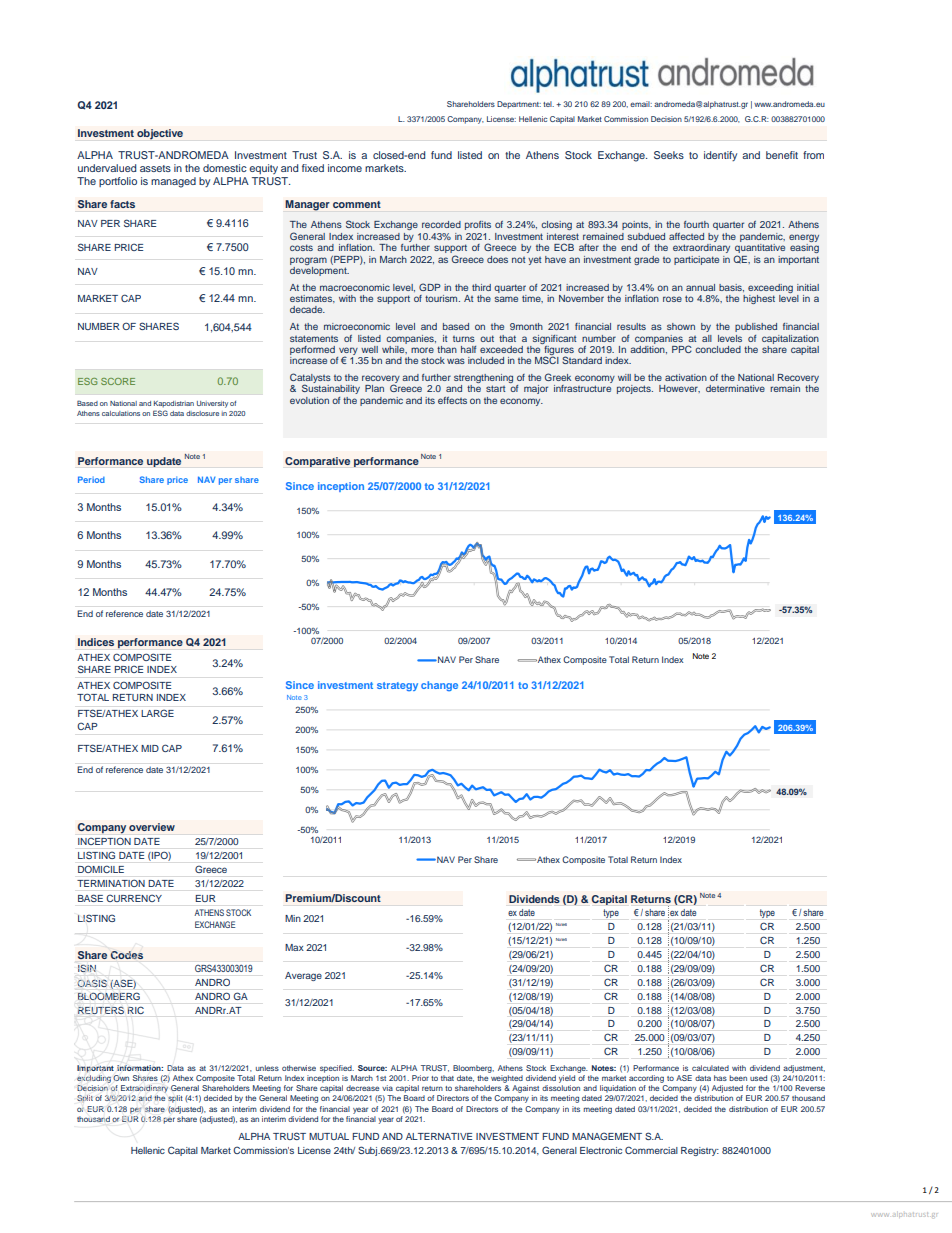 The image size is (952, 1233). Describe the element at coordinates (94, 1079) in the screenshot. I see `excluding` at that location.
